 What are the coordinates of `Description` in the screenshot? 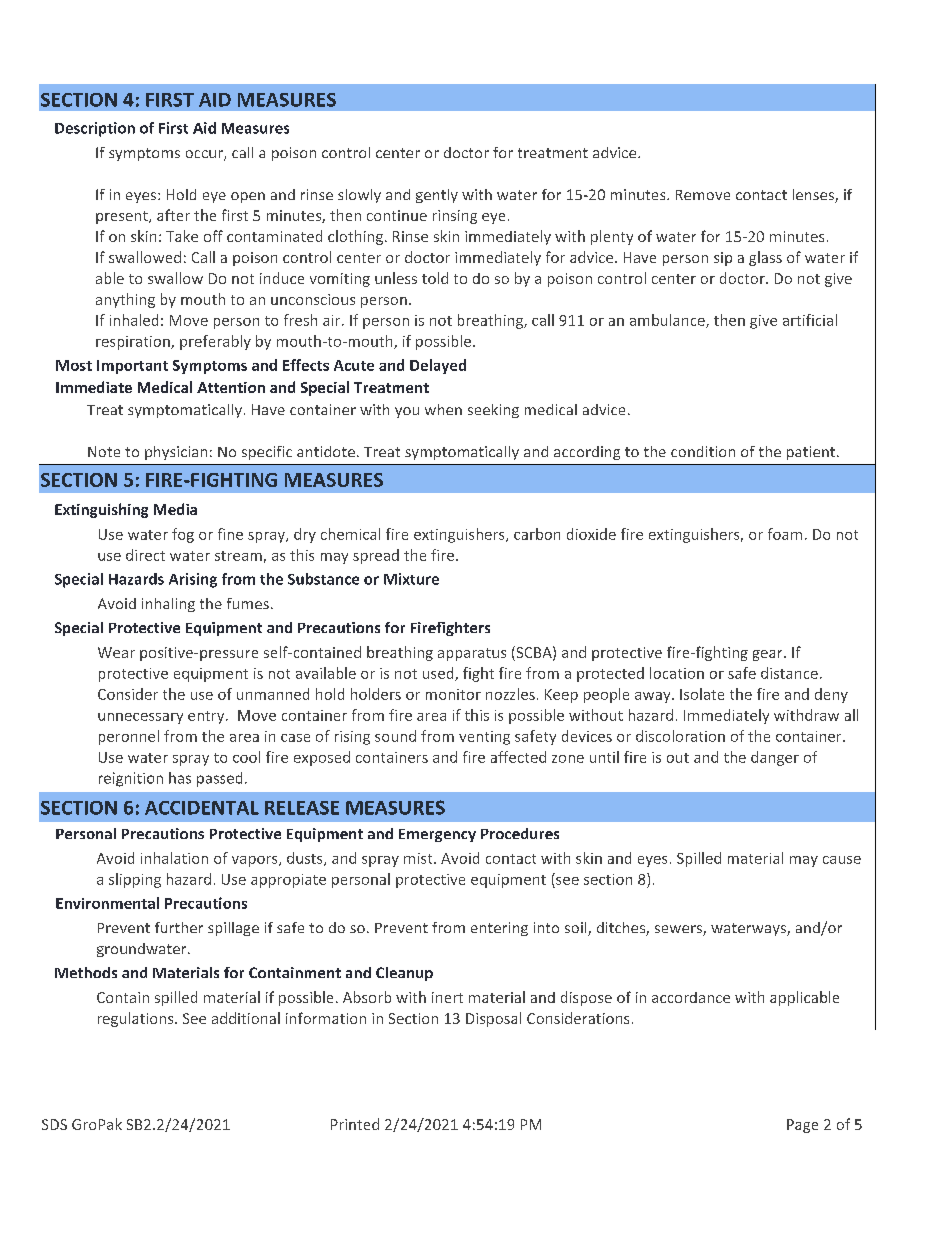 It's located at (95, 129).
